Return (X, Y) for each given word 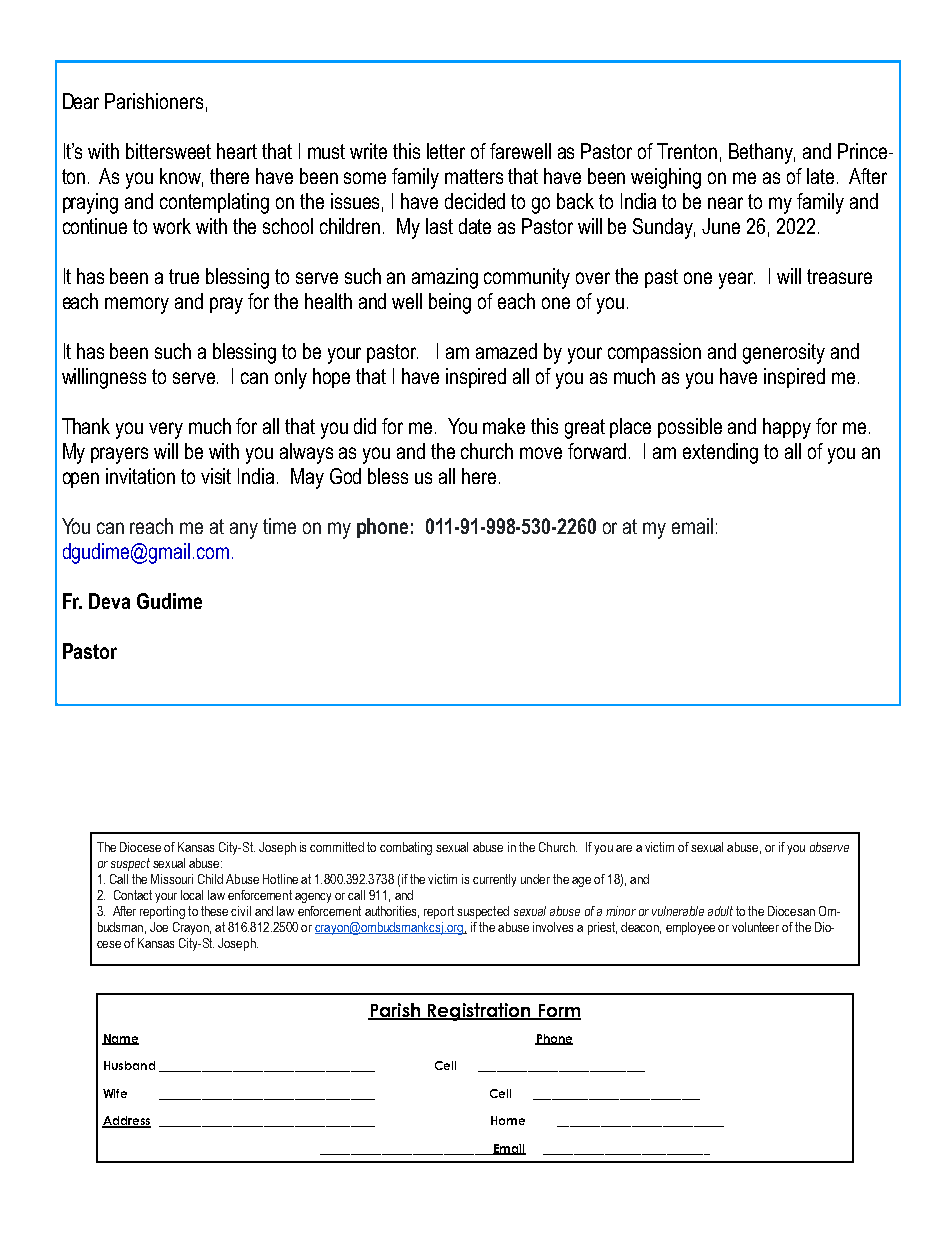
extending (720, 453)
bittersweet (168, 151)
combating (406, 848)
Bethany (762, 153)
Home (508, 1120)
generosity (784, 353)
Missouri (172, 879)
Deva (109, 601)
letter (446, 151)
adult (720, 911)
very (166, 430)
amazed (506, 351)
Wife (115, 1093)
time (279, 526)
